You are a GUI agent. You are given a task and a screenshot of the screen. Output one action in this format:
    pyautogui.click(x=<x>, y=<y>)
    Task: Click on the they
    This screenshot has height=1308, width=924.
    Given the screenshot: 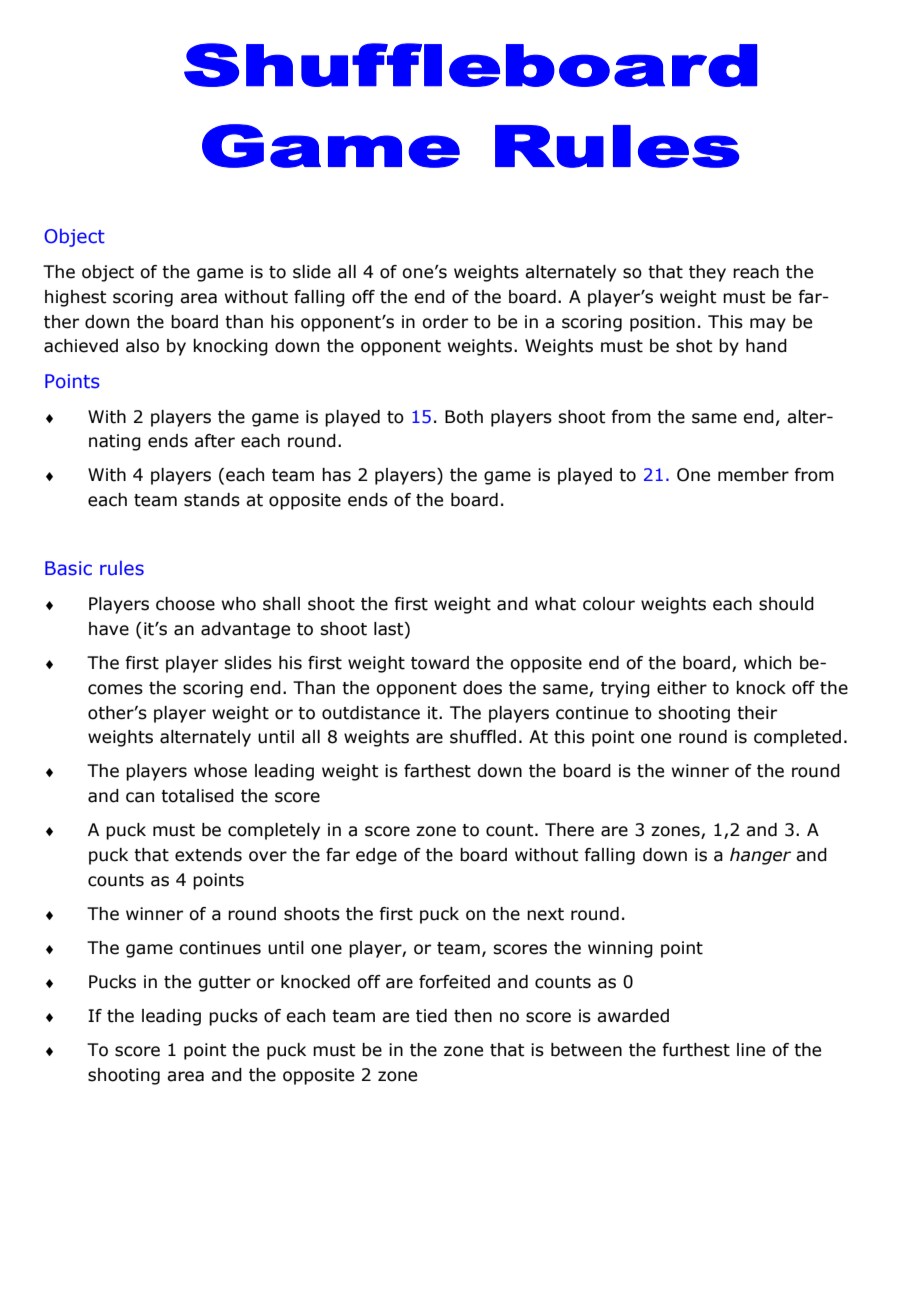 What is the action you would take?
    pyautogui.click(x=707, y=273)
